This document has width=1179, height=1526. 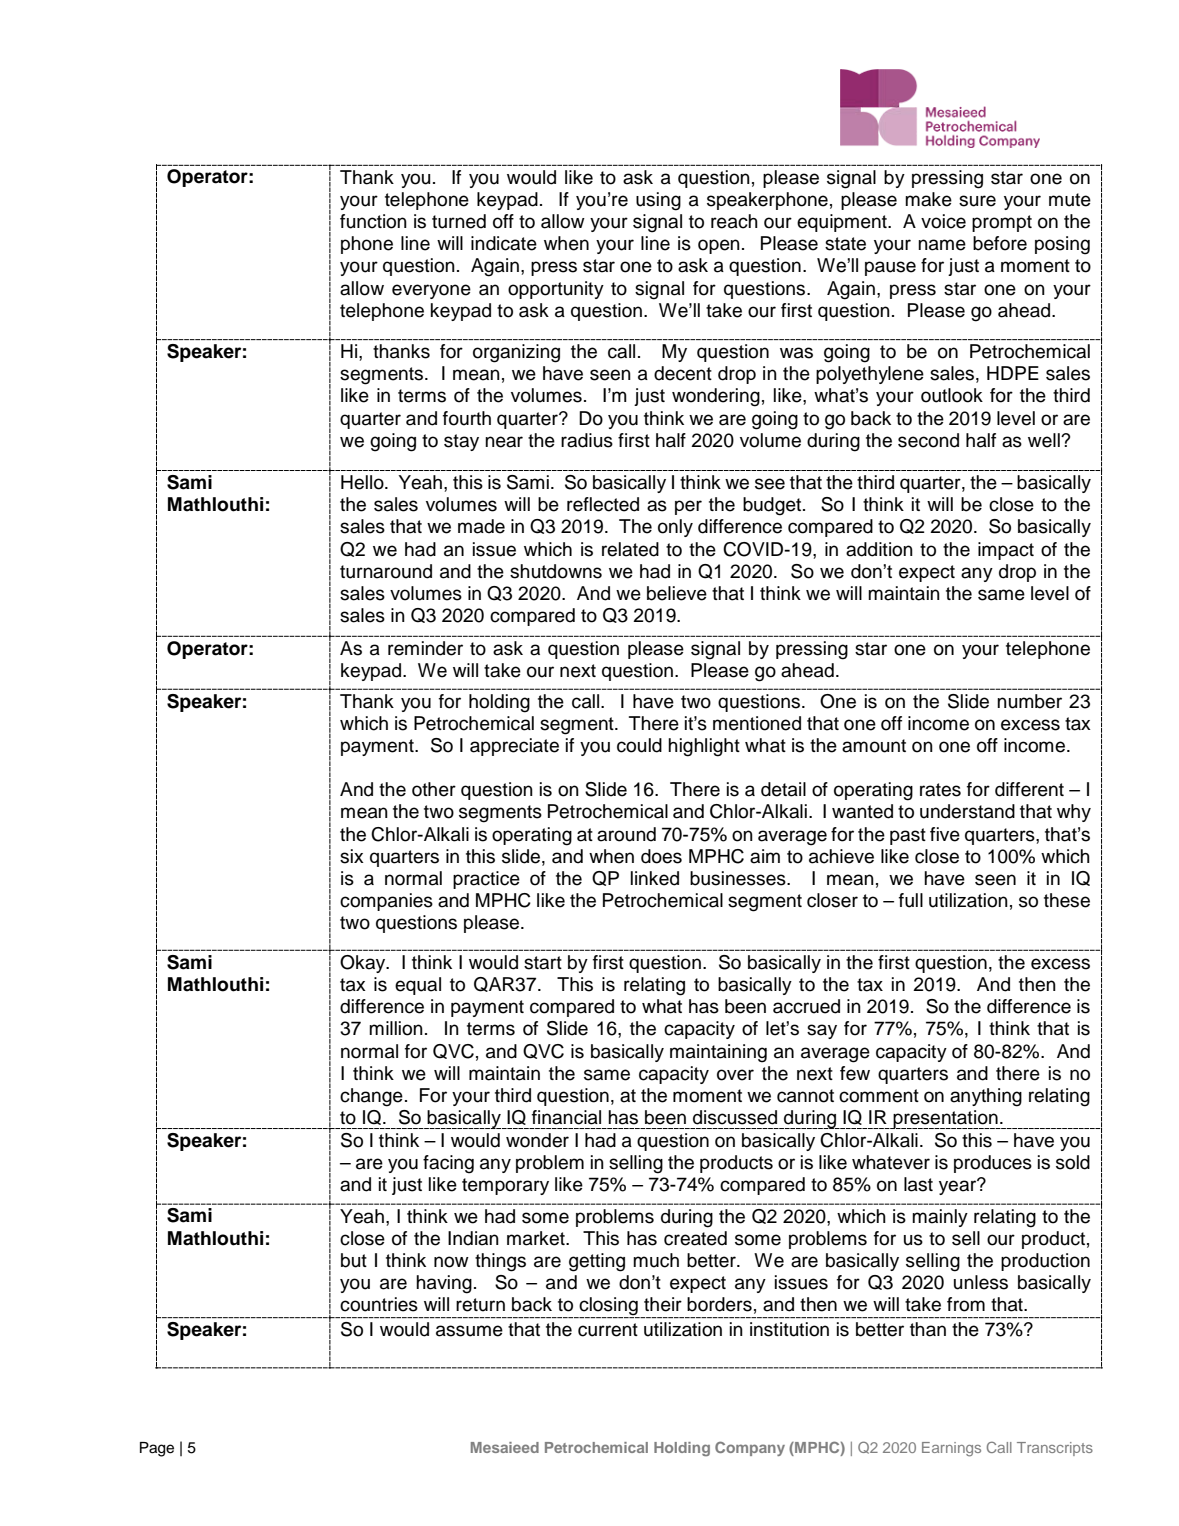 I want to click on using, so click(x=658, y=201).
